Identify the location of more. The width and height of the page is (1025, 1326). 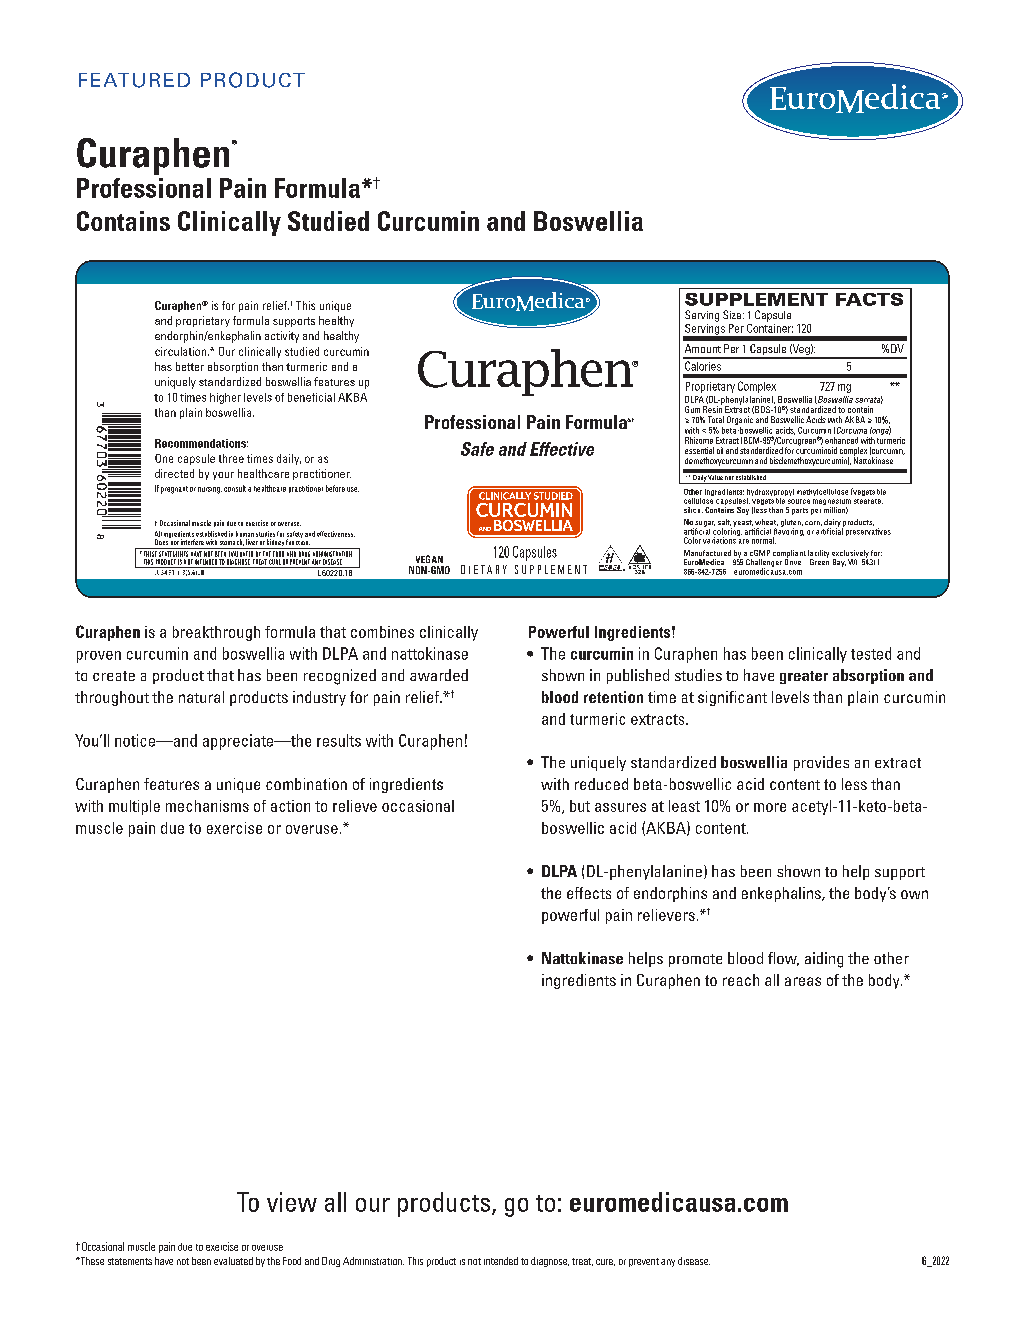
(770, 807).
